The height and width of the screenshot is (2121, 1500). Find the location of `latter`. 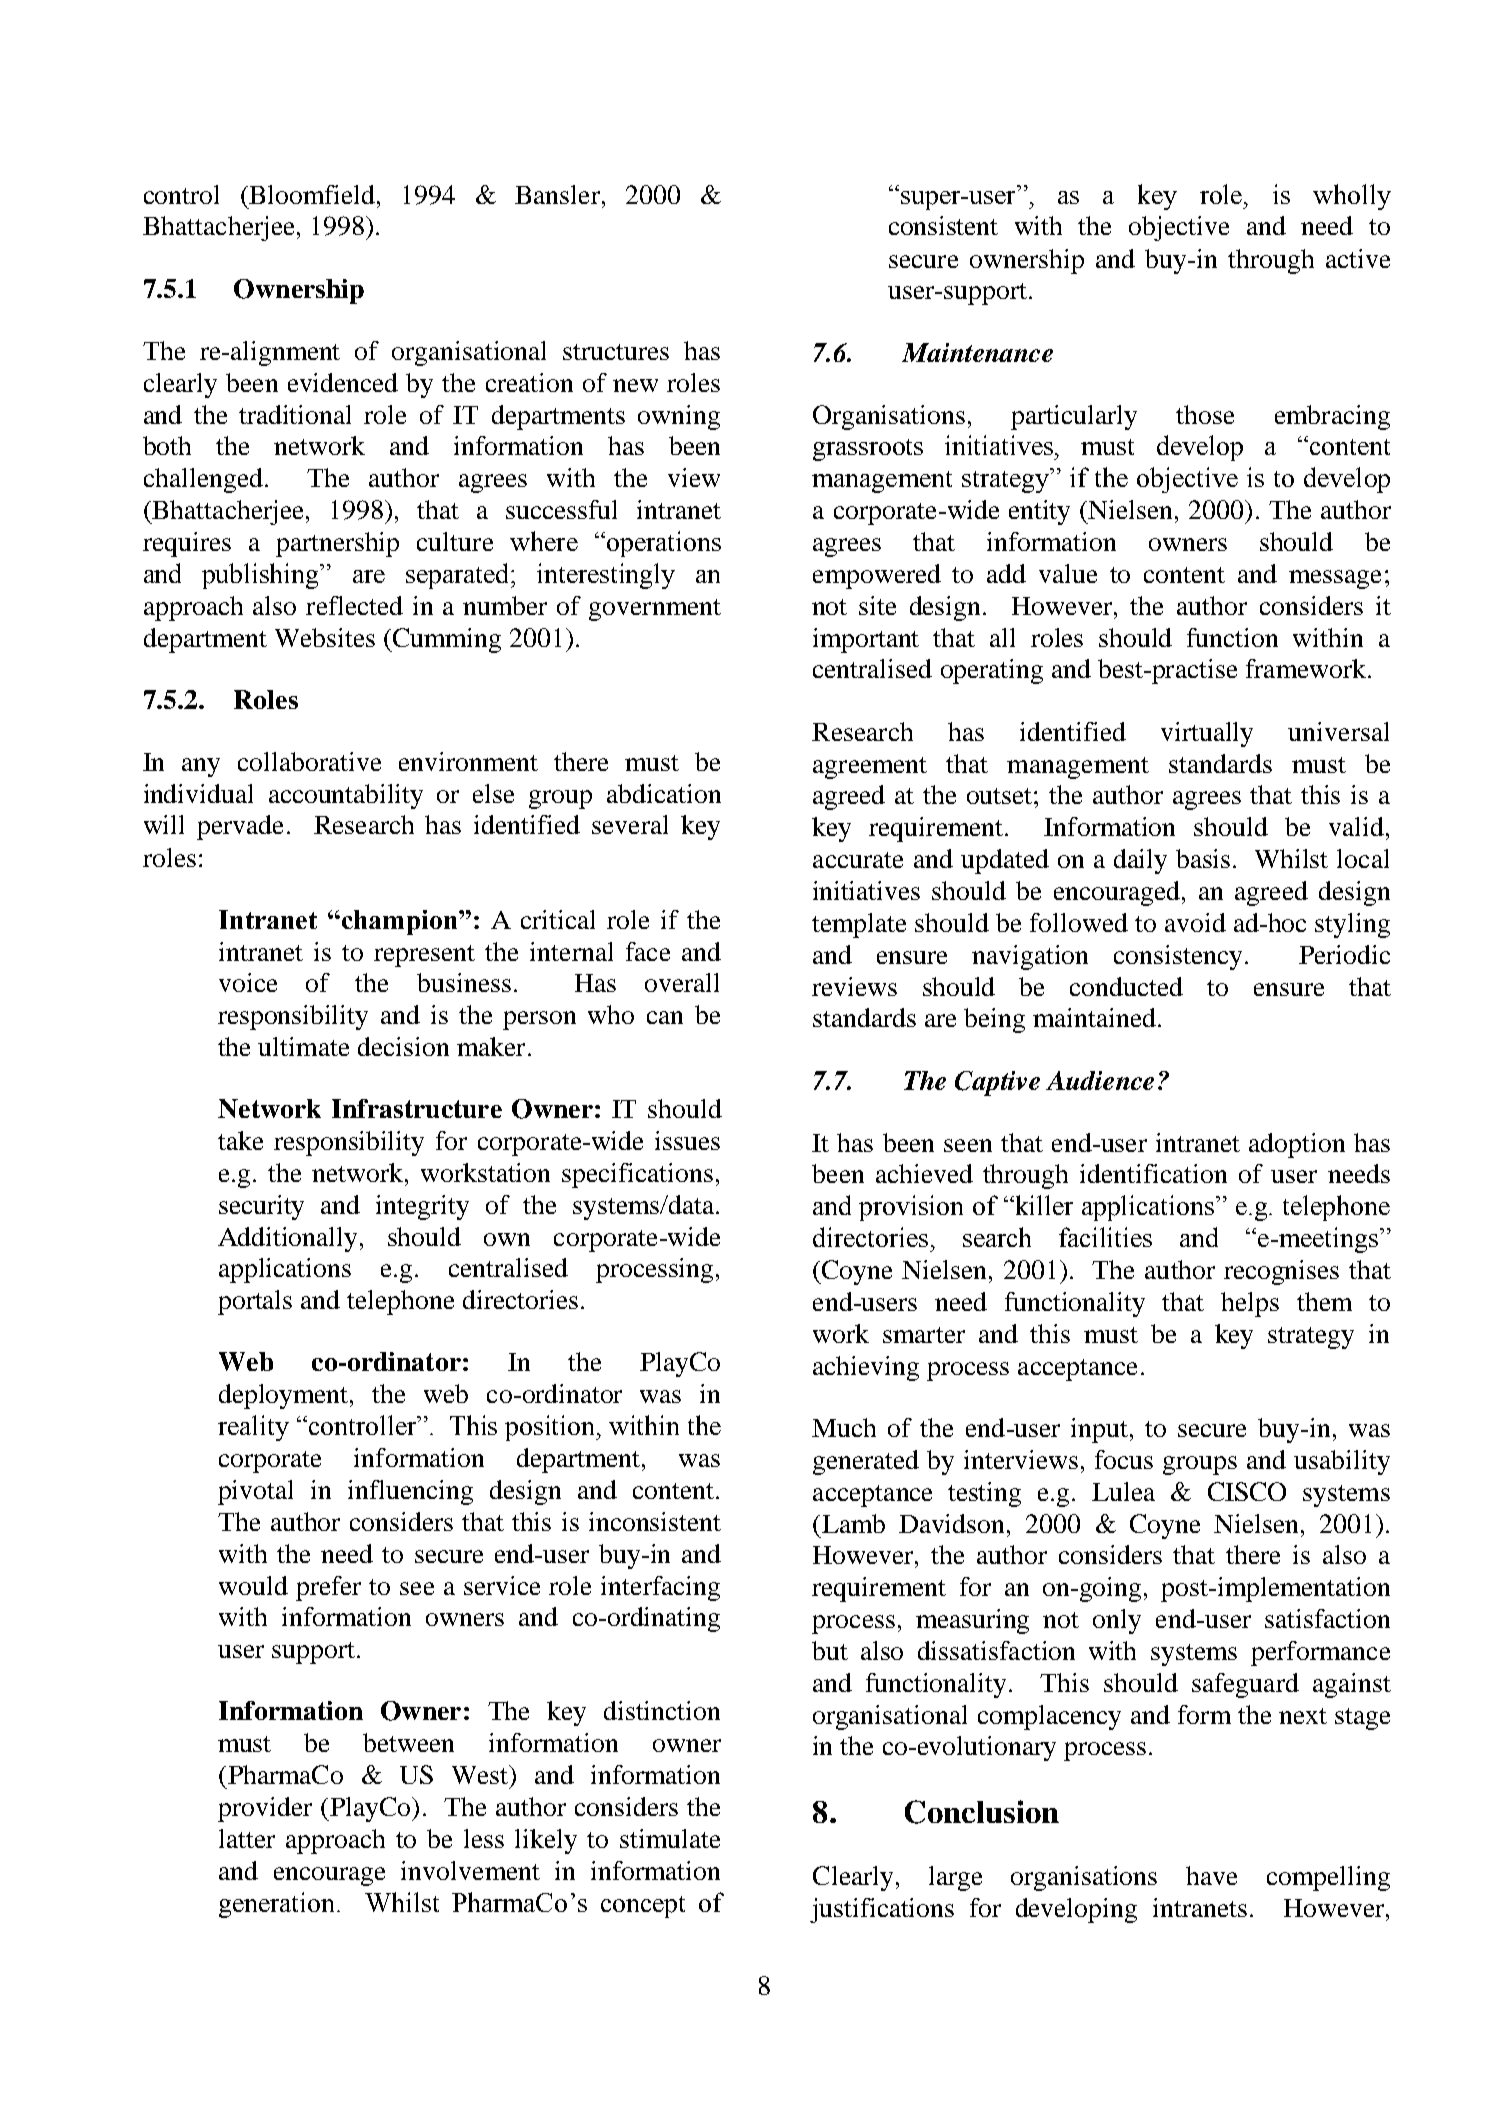

latter is located at coordinates (247, 1838).
